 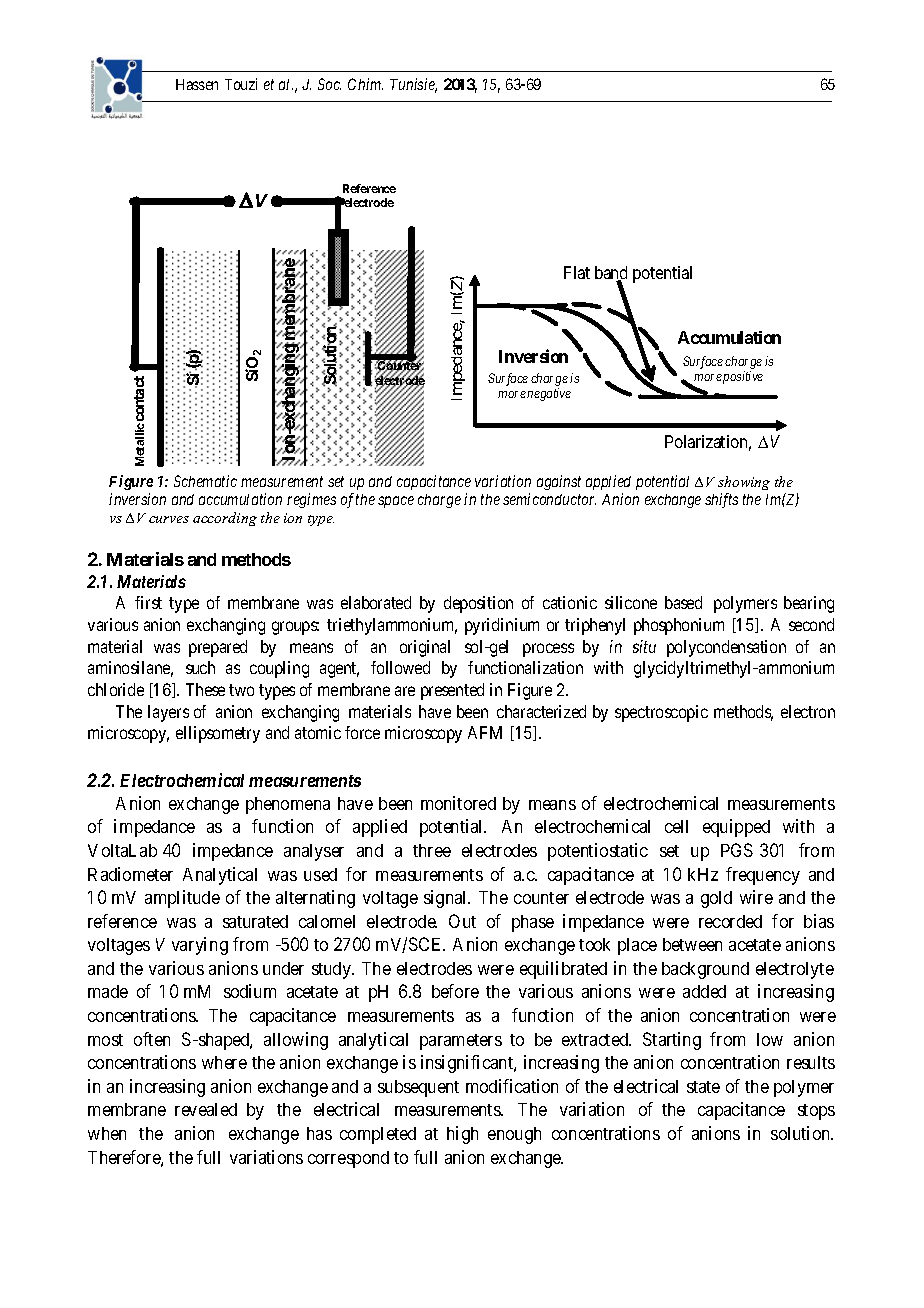 I want to click on revealed, so click(x=206, y=1109).
